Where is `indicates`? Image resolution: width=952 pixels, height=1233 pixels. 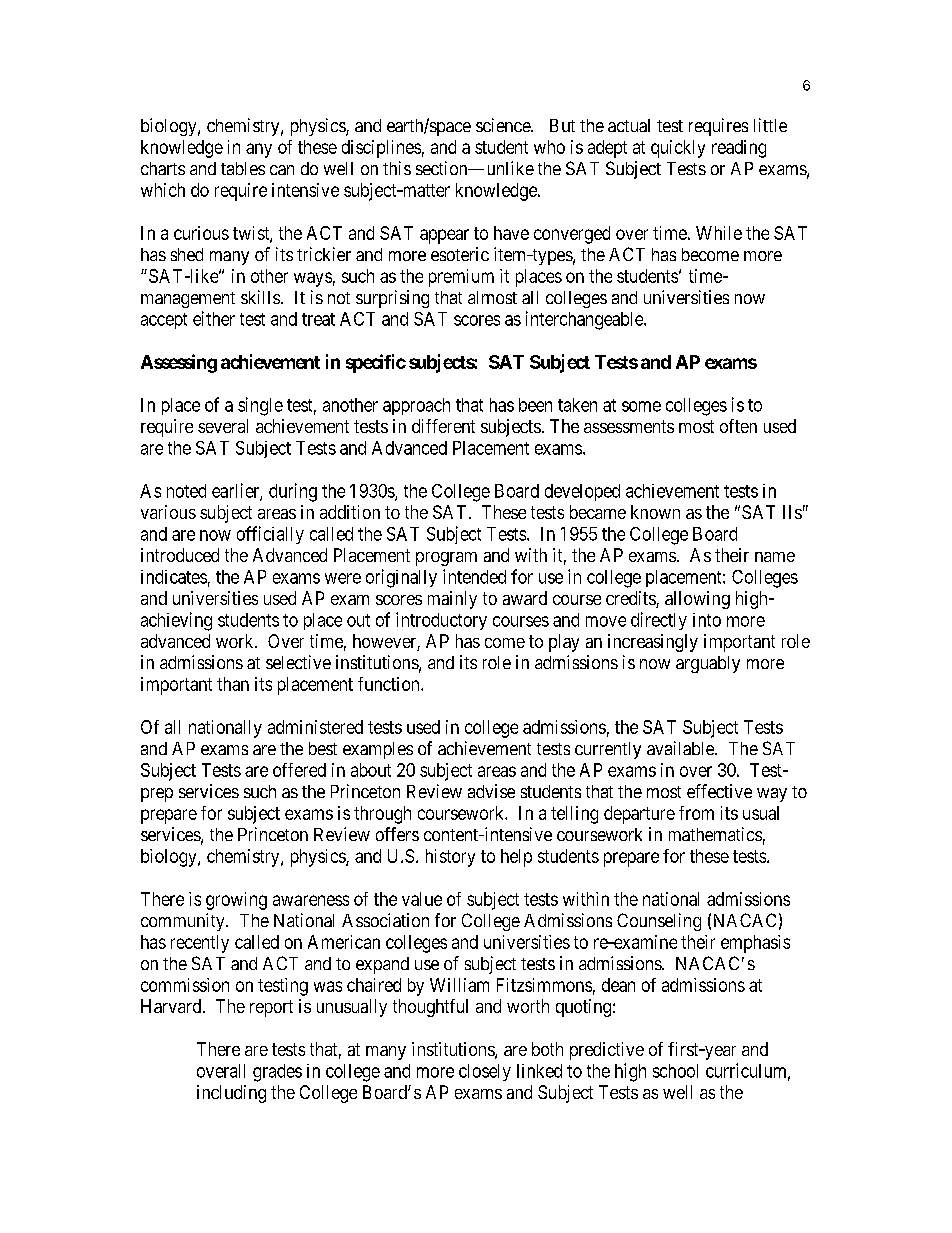 indicates is located at coordinates (174, 577).
